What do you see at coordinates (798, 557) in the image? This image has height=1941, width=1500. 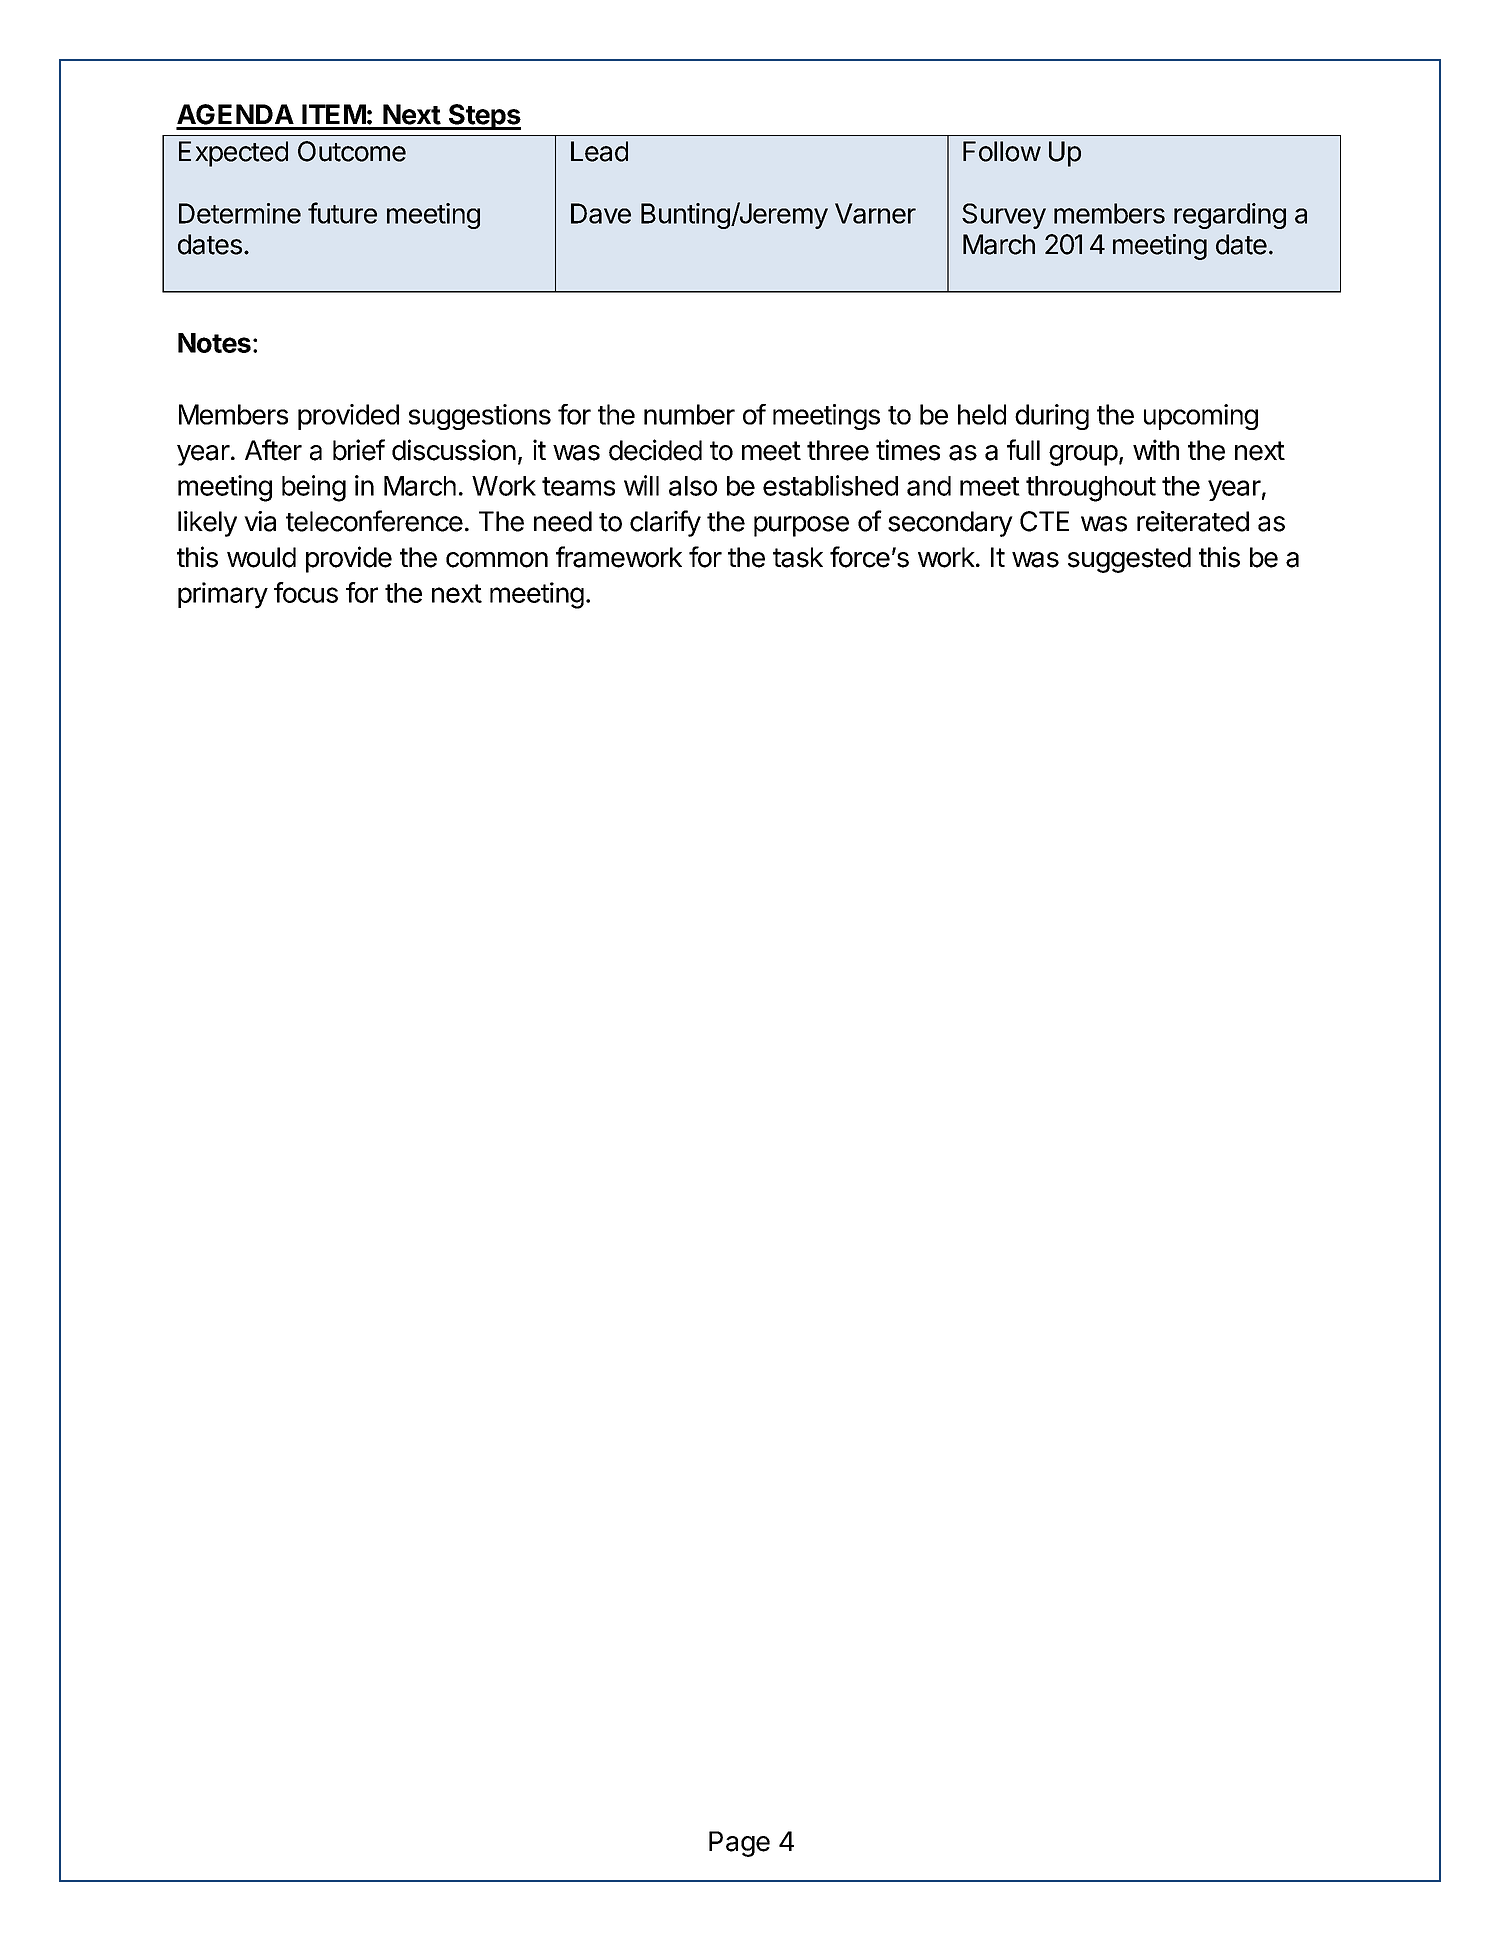 I see `task` at bounding box center [798, 557].
